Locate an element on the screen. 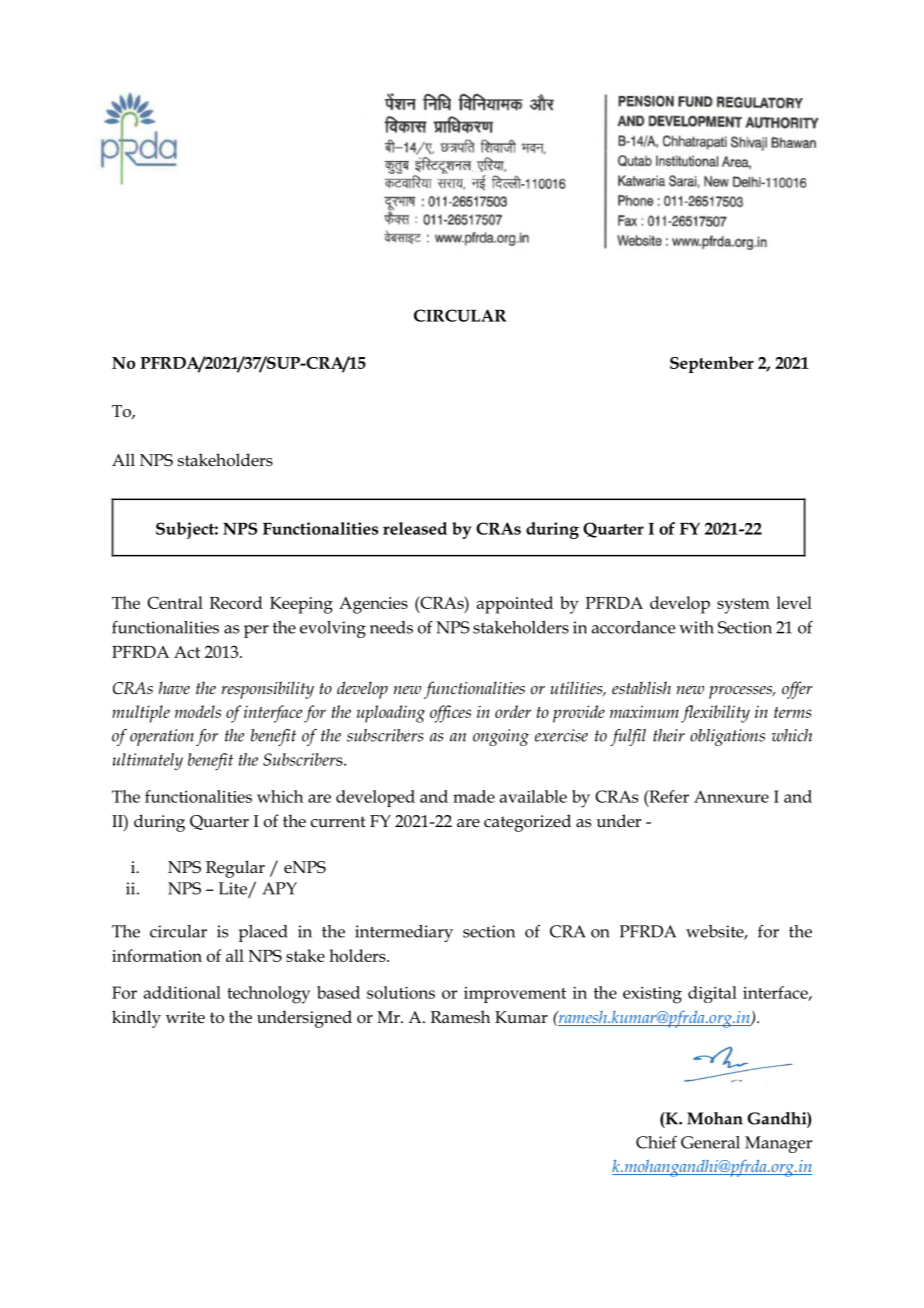 The image size is (924, 1308). write is located at coordinates (185, 1017).
